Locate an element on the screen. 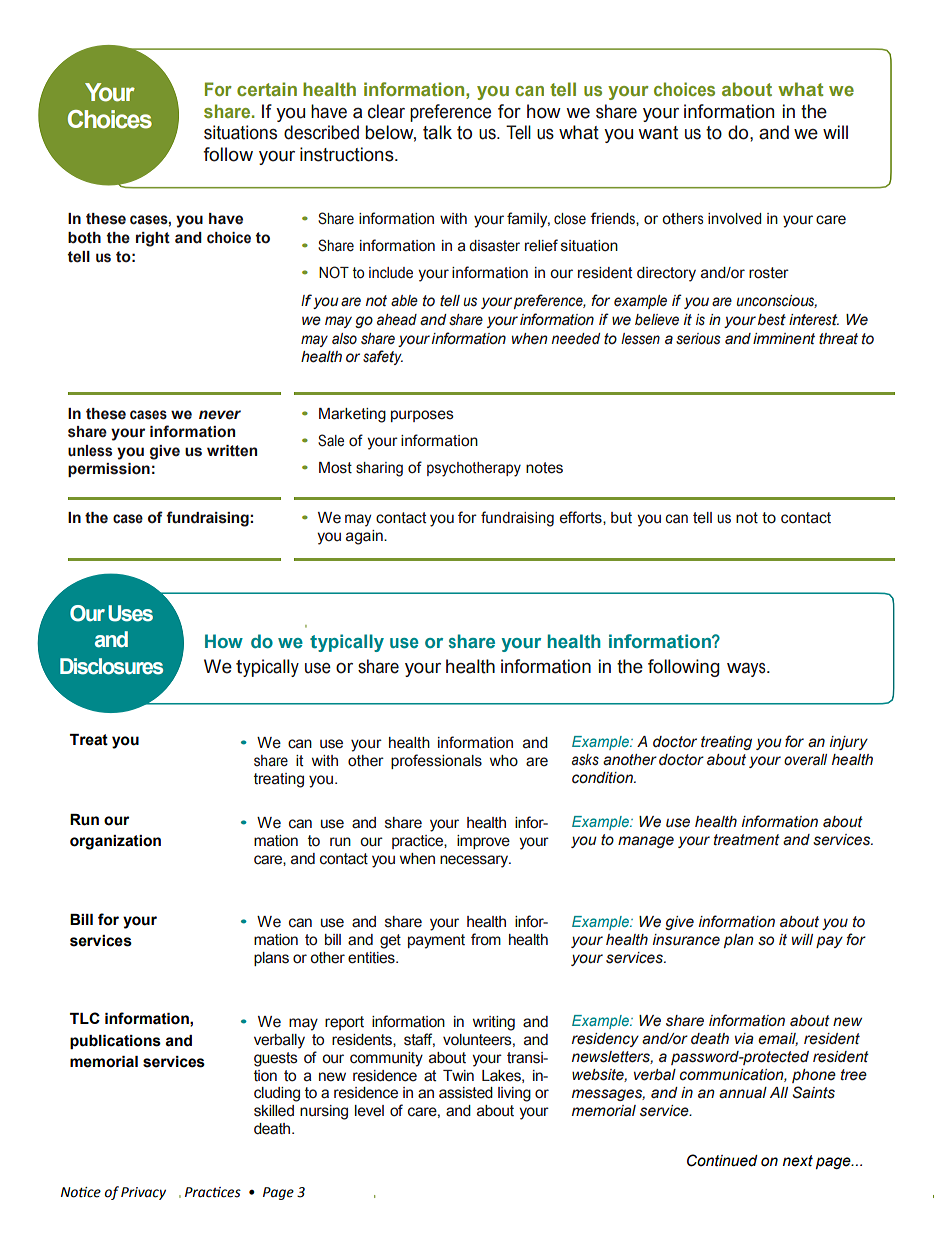 Image resolution: width=952 pixels, height=1233 pixels. purposes is located at coordinates (422, 416).
